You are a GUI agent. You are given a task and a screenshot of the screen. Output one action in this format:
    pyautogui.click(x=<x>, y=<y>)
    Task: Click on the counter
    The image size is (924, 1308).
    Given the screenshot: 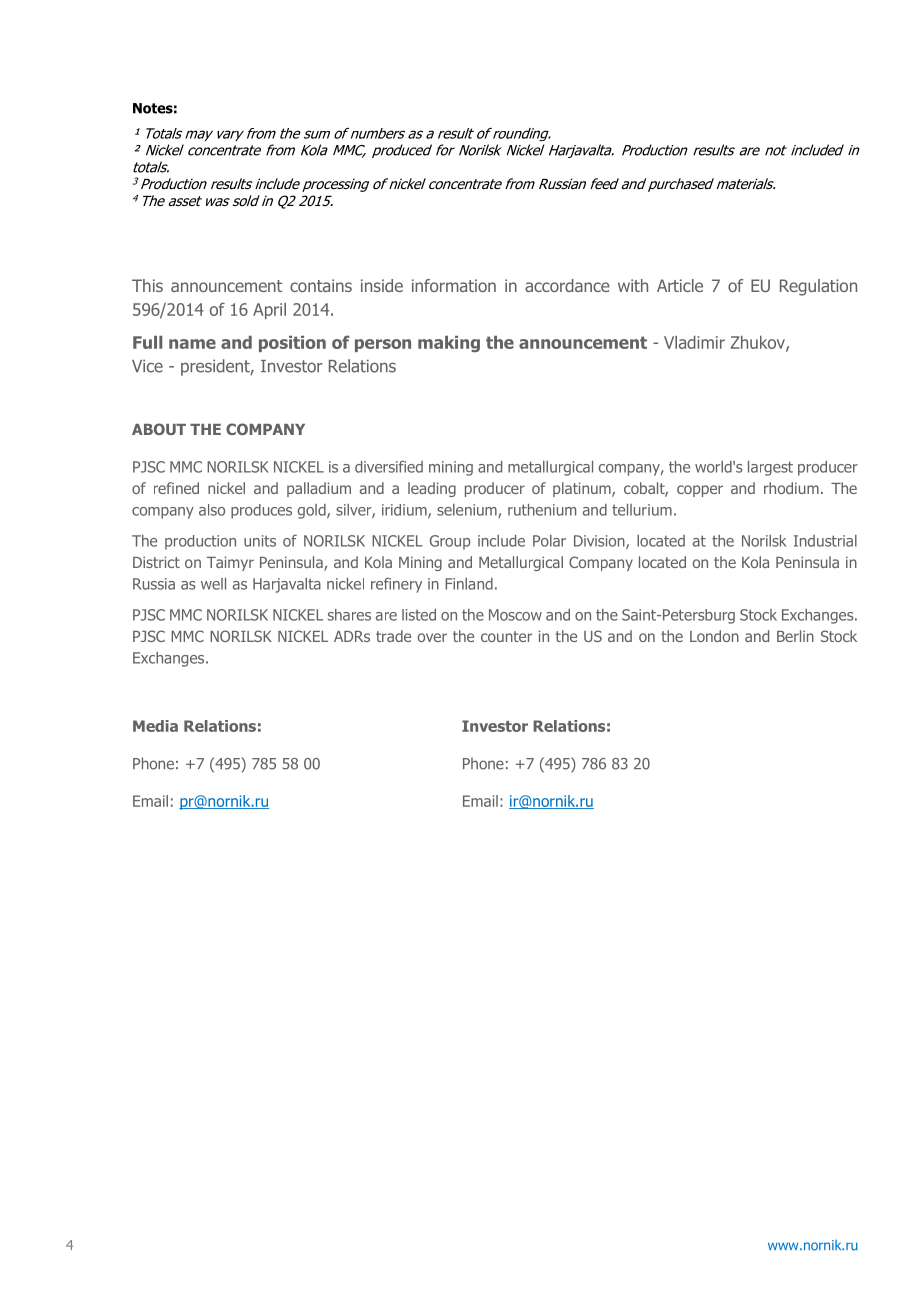 What is the action you would take?
    pyautogui.click(x=506, y=636)
